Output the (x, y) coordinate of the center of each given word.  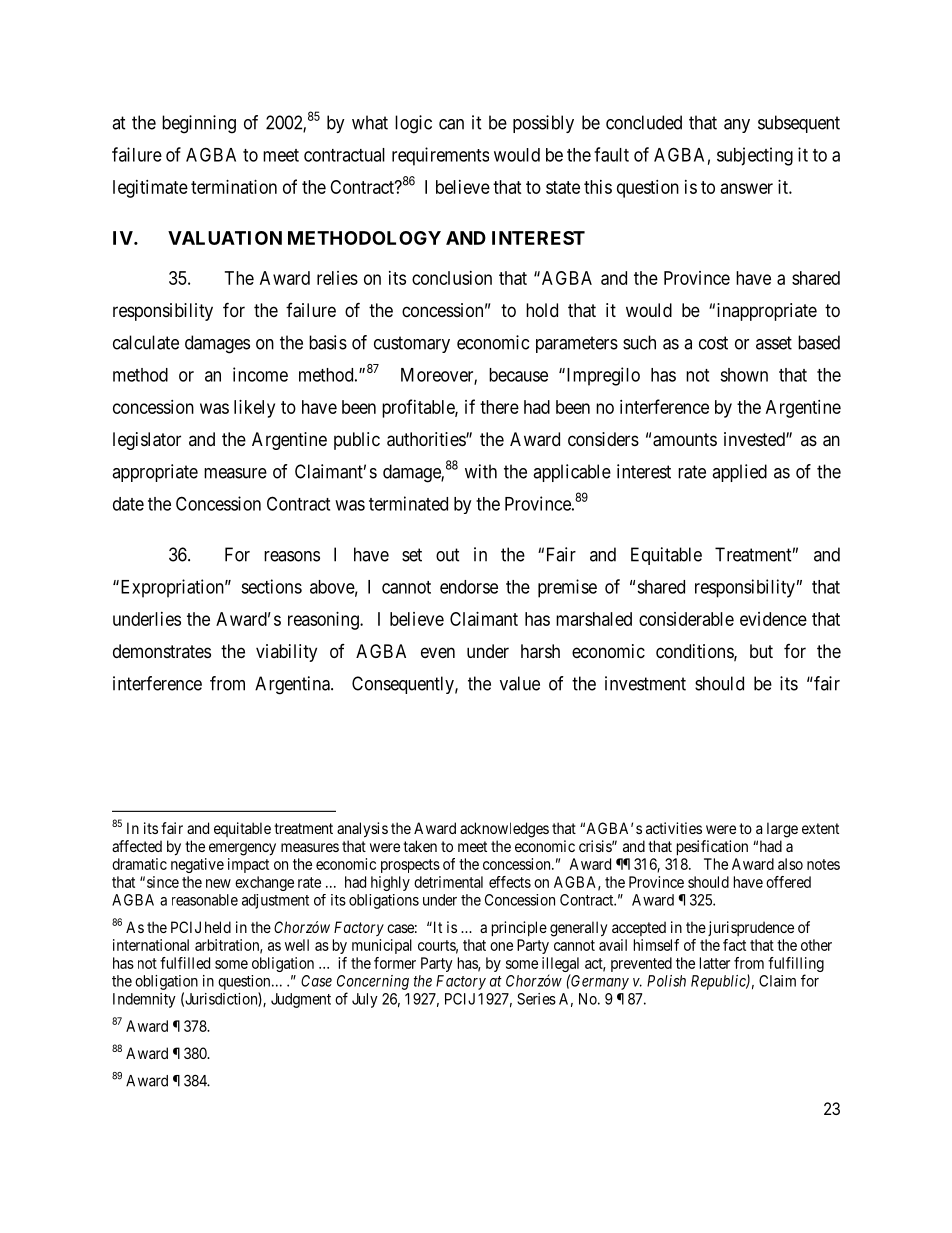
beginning (199, 124)
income (260, 374)
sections (271, 586)
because (518, 375)
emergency (242, 849)
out (448, 555)
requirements (440, 156)
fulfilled (185, 963)
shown (744, 375)
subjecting (755, 156)
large (782, 830)
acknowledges (504, 830)
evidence (773, 619)
